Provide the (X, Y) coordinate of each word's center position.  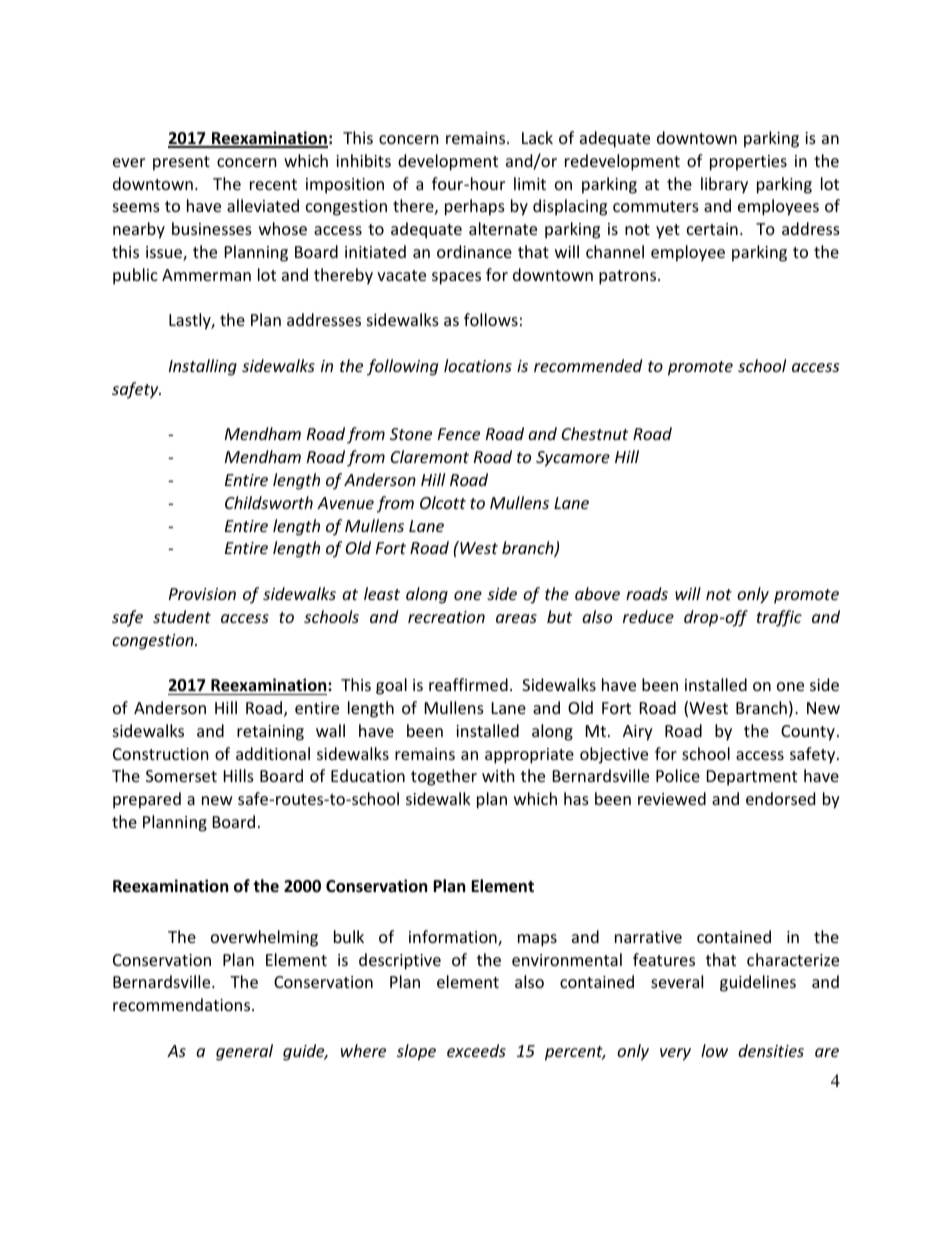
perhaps (475, 207)
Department (752, 778)
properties (748, 163)
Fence (459, 434)
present (181, 163)
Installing (203, 367)
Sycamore (573, 459)
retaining (270, 733)
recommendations (183, 1004)
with (498, 775)
